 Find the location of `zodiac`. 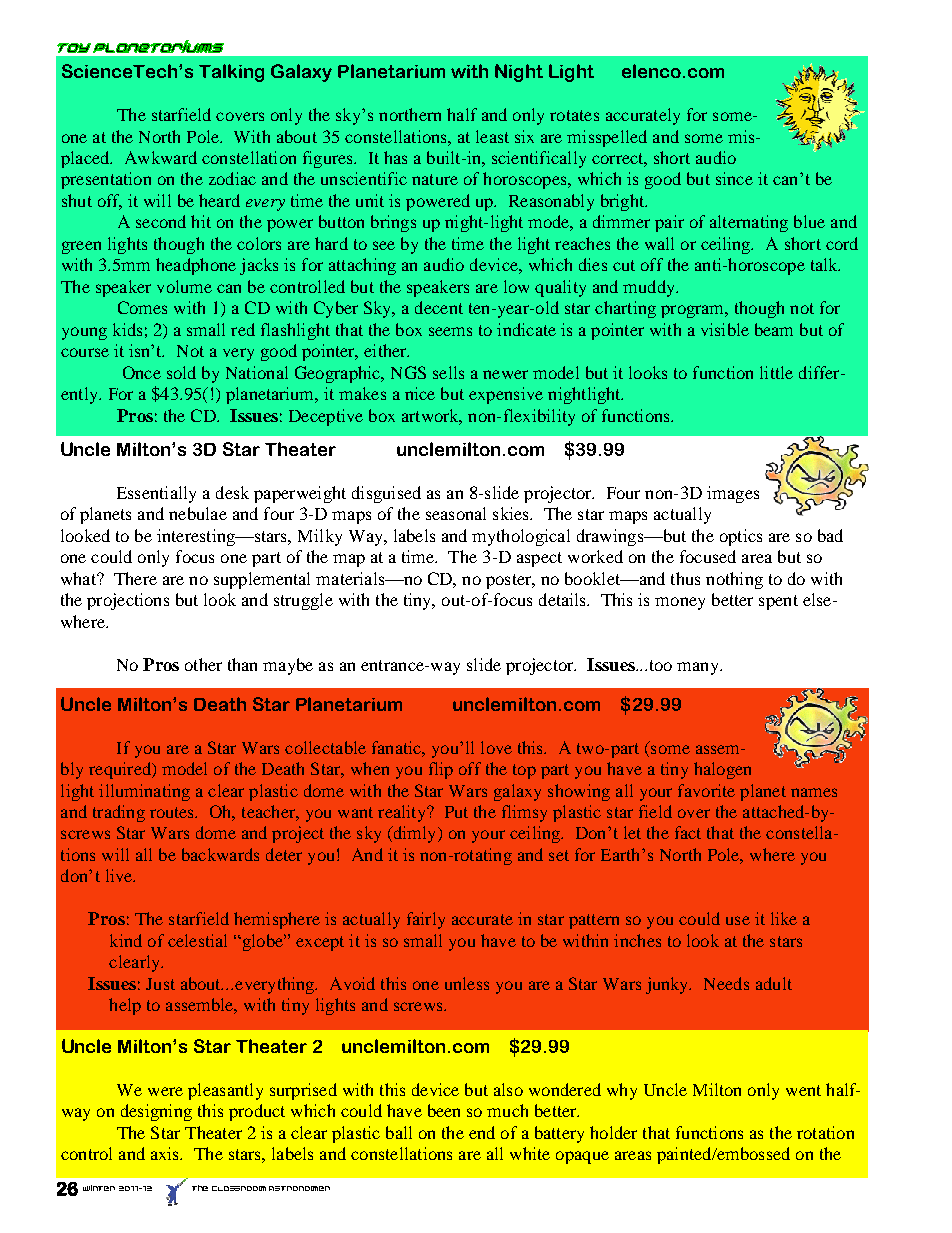

zodiac is located at coordinates (232, 178).
